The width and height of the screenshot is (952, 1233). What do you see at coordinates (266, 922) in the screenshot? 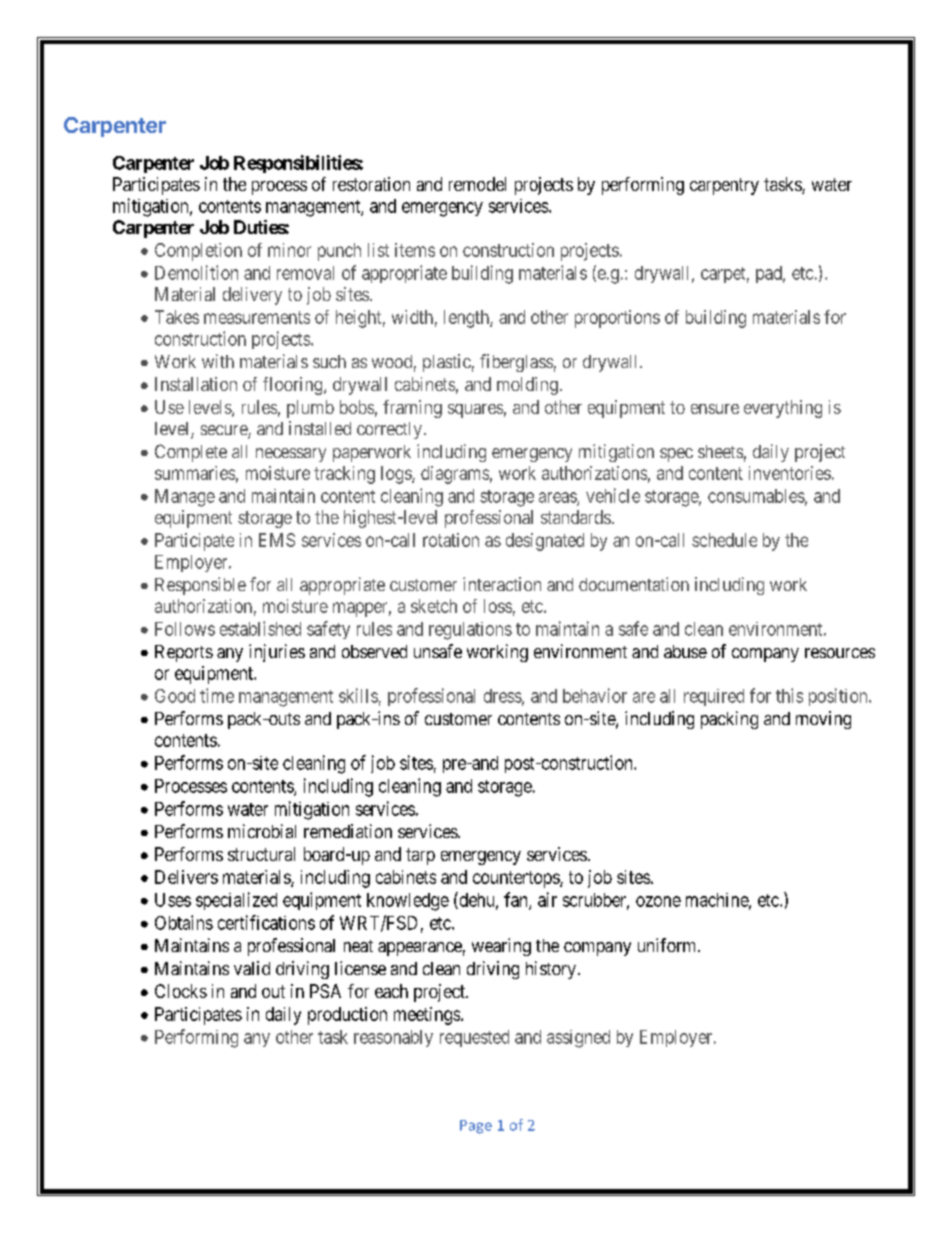
I see `certifications` at bounding box center [266, 922].
